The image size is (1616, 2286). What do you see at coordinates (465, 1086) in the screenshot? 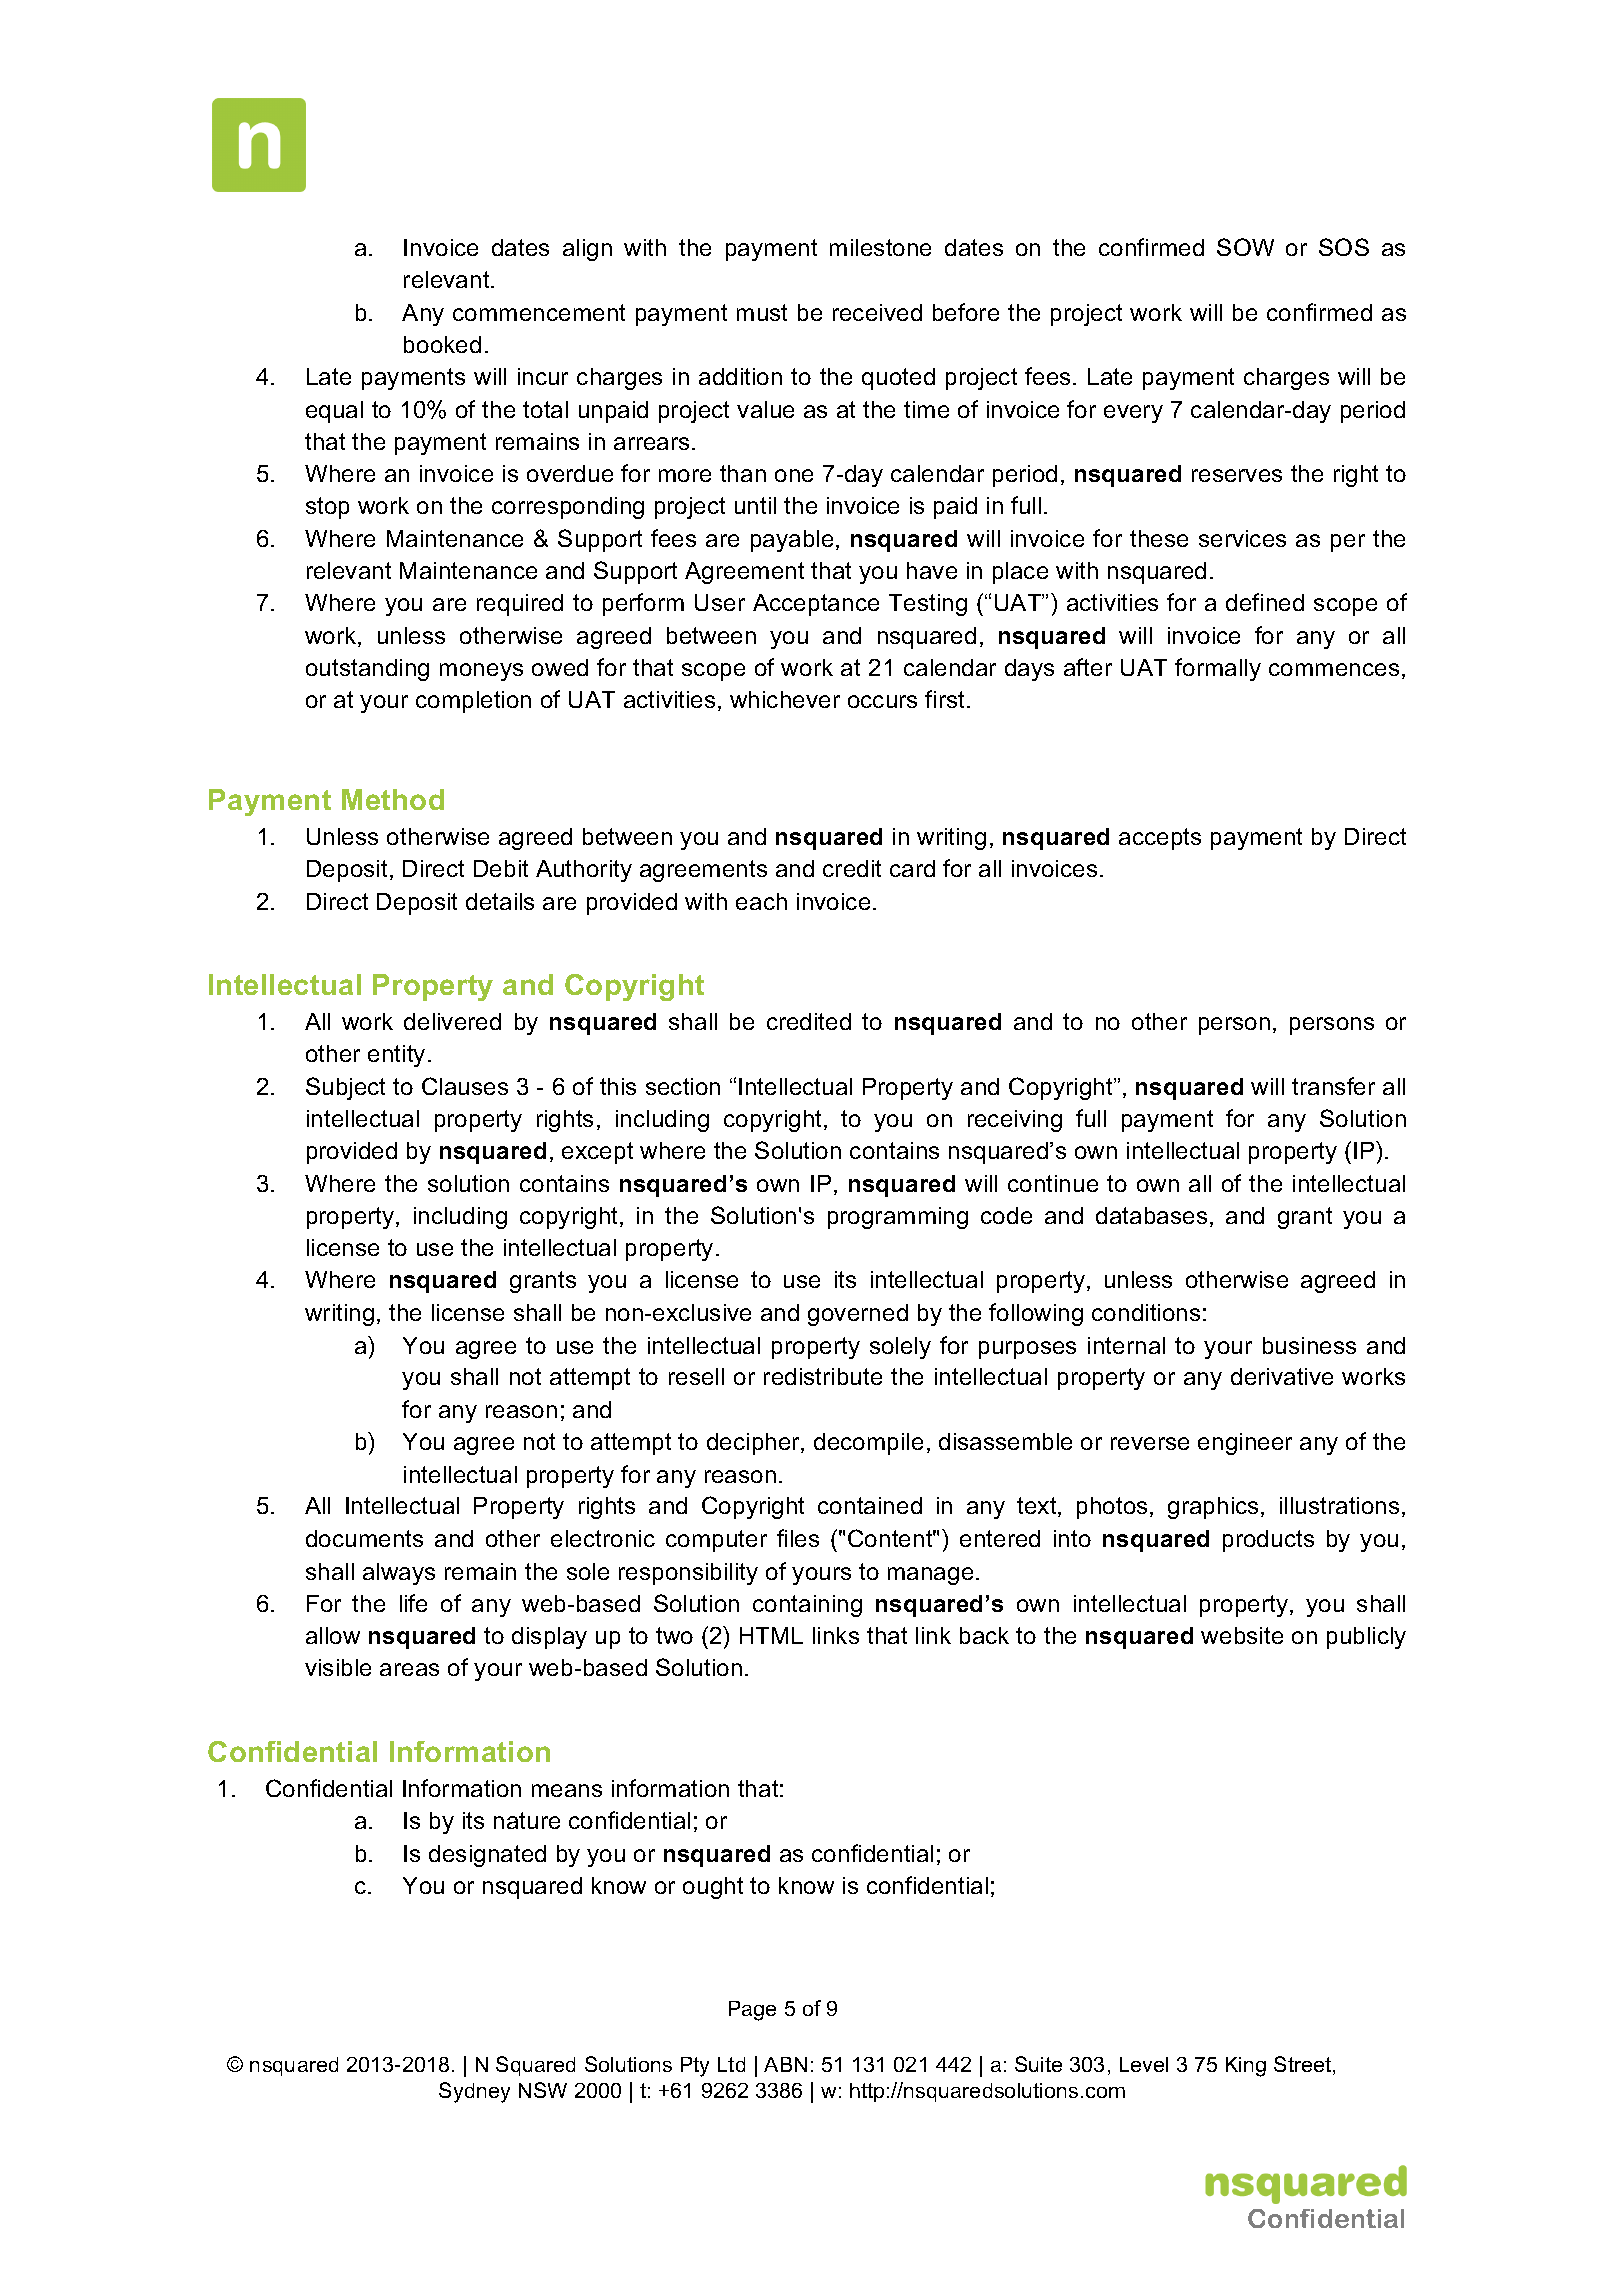
I see `Clauses` at bounding box center [465, 1086].
